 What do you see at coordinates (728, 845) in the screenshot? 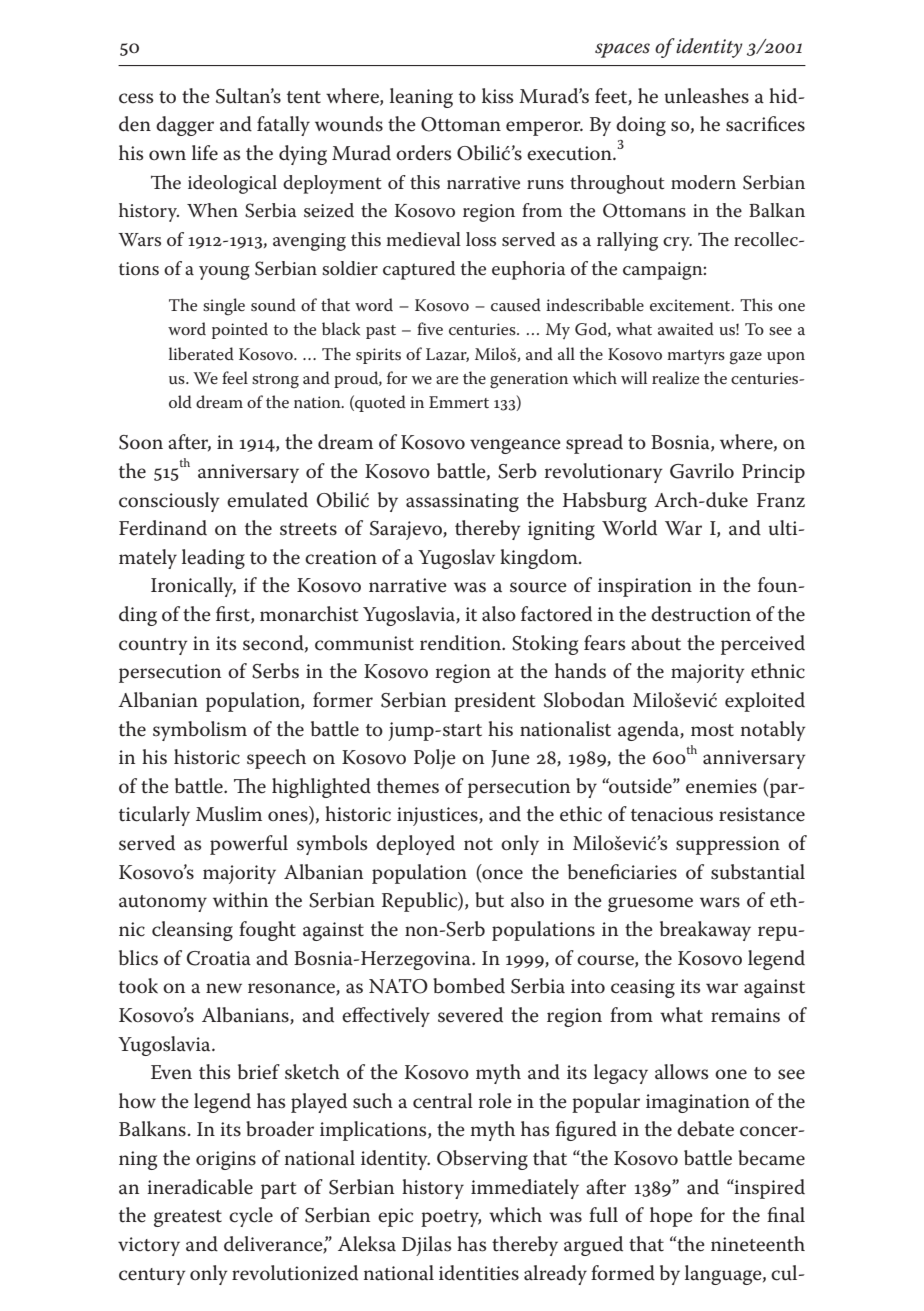
I see `suppression` at bounding box center [728, 845].
